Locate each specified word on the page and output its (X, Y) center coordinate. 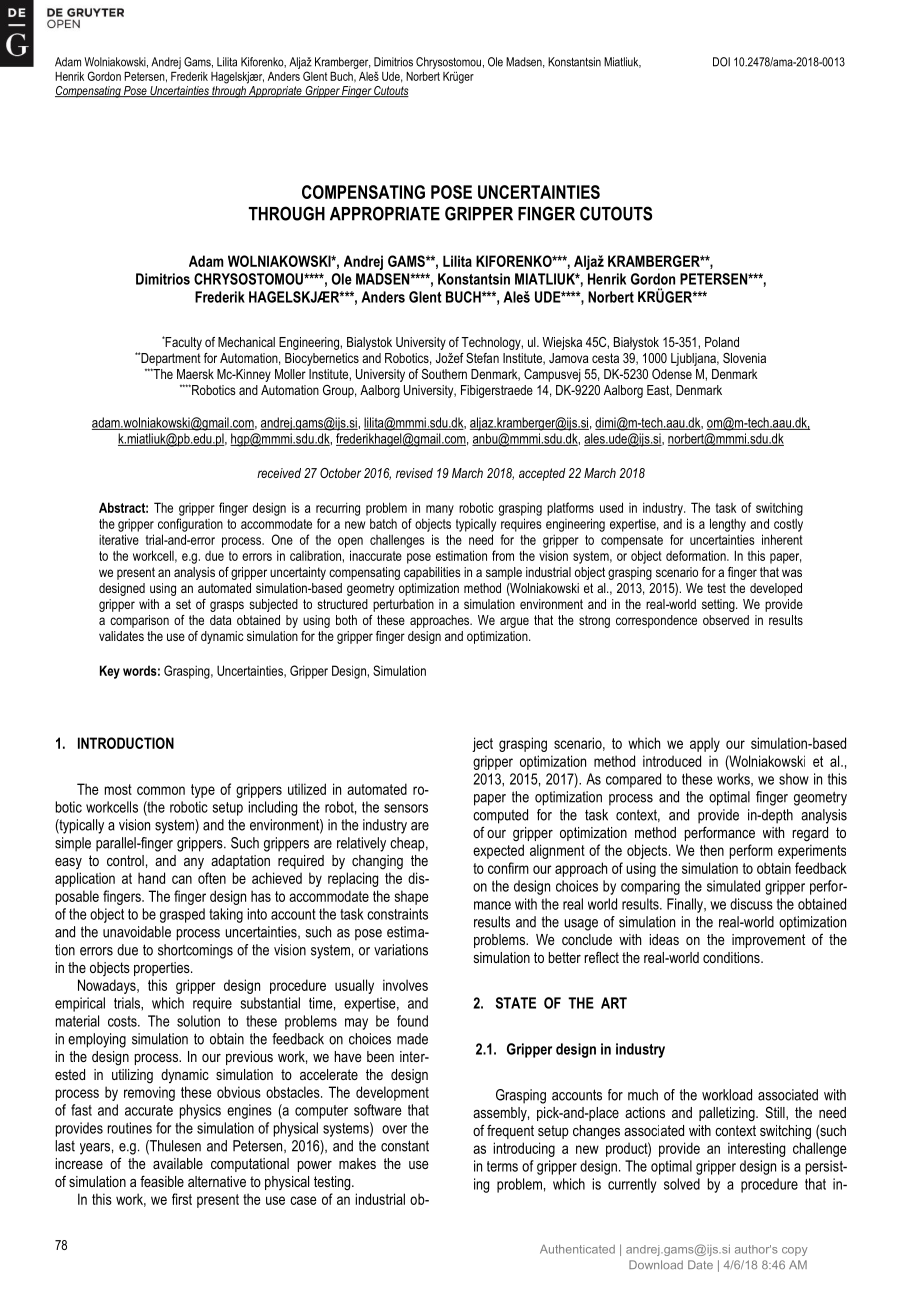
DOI (721, 62)
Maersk (195, 374)
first (182, 1199)
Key (110, 672)
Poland (722, 342)
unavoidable (137, 932)
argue (514, 622)
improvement (768, 941)
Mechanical (246, 342)
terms (502, 1166)
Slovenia (744, 358)
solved (682, 1184)
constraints (397, 914)
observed (726, 620)
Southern (444, 374)
